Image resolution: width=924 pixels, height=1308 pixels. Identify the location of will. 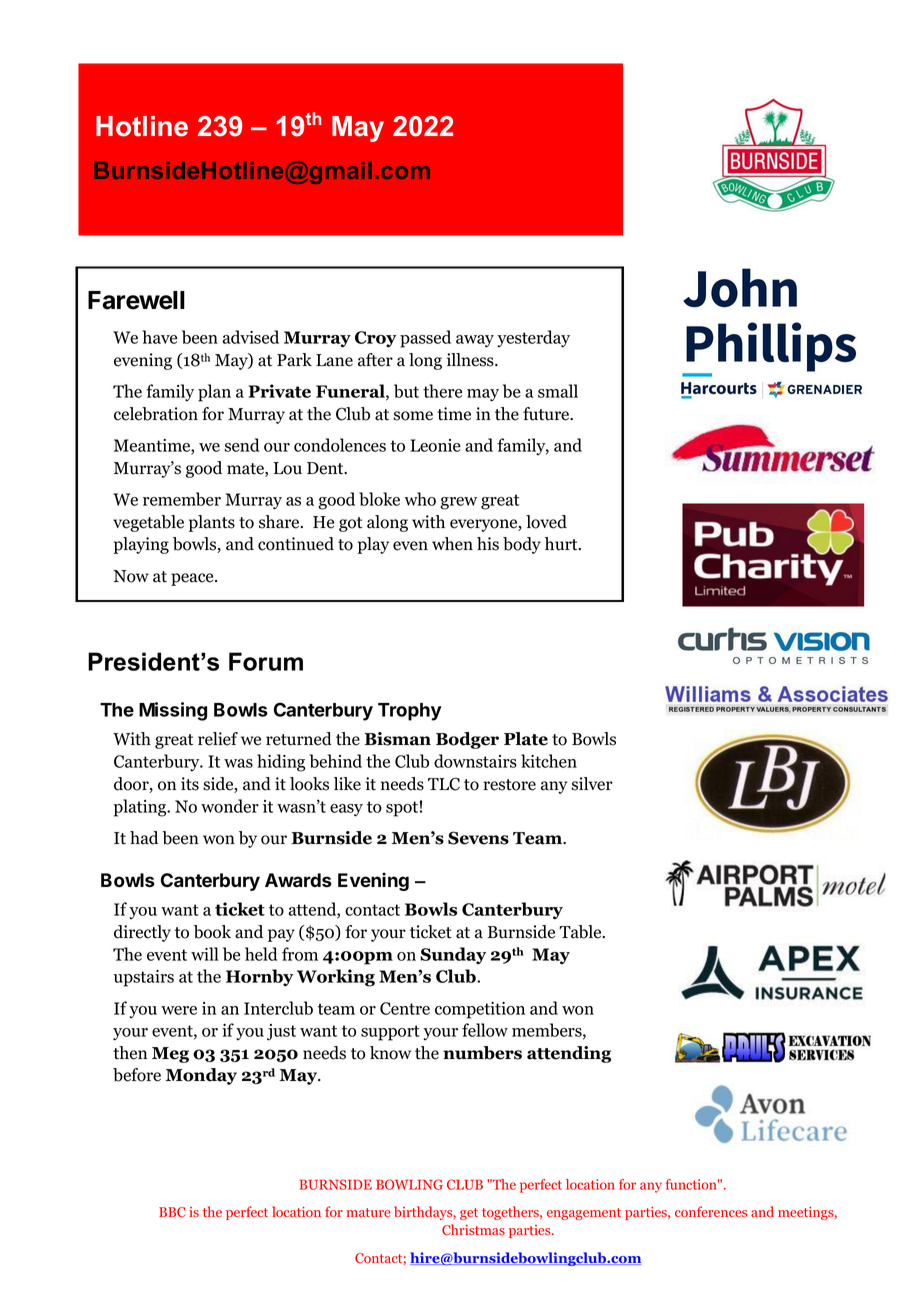
(205, 954).
